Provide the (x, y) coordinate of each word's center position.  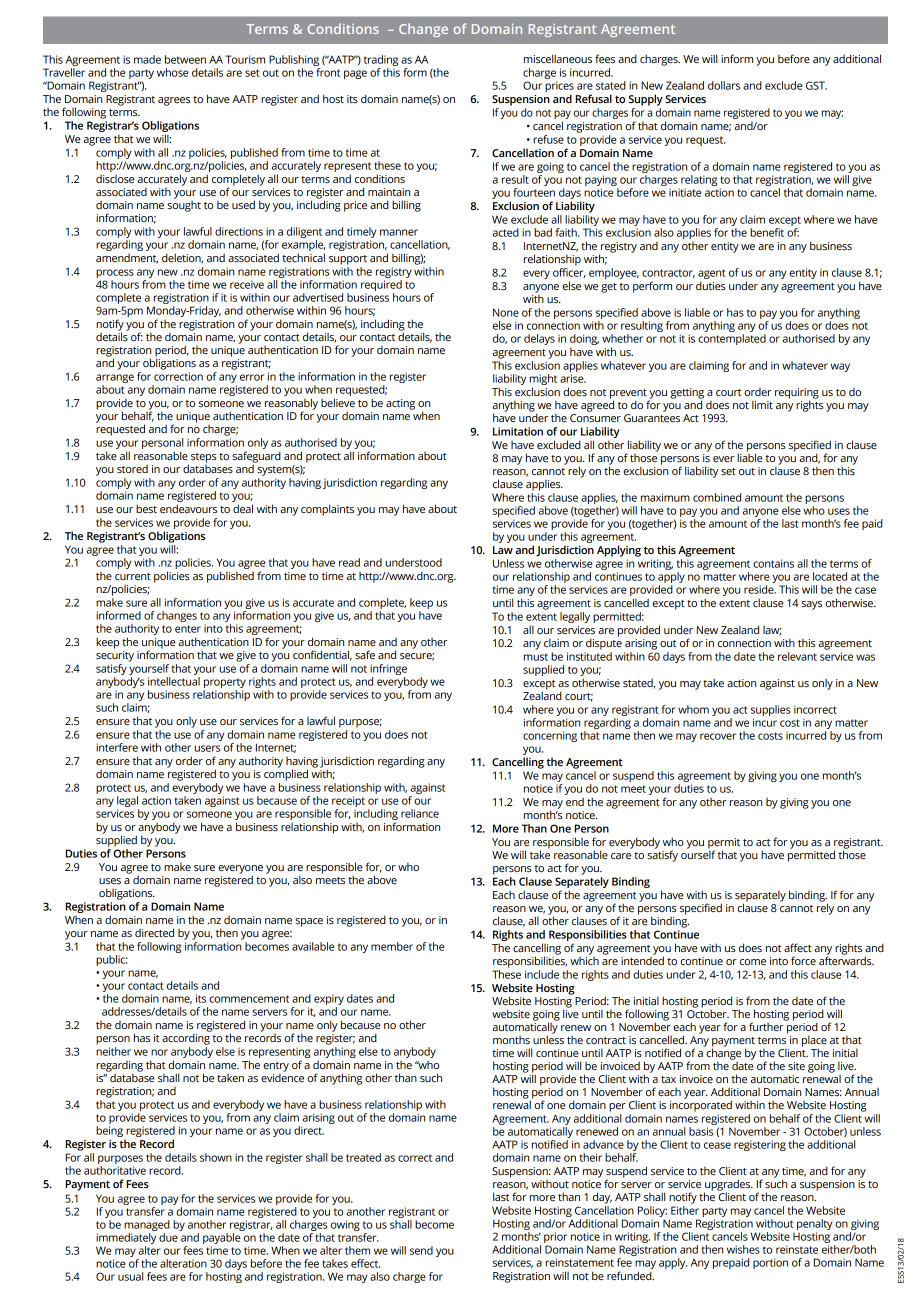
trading (381, 60)
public (112, 960)
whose (172, 72)
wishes (743, 1249)
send (421, 1250)
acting (400, 404)
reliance (420, 813)
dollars (724, 85)
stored (132, 468)
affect (798, 947)
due (168, 1237)
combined (717, 497)
